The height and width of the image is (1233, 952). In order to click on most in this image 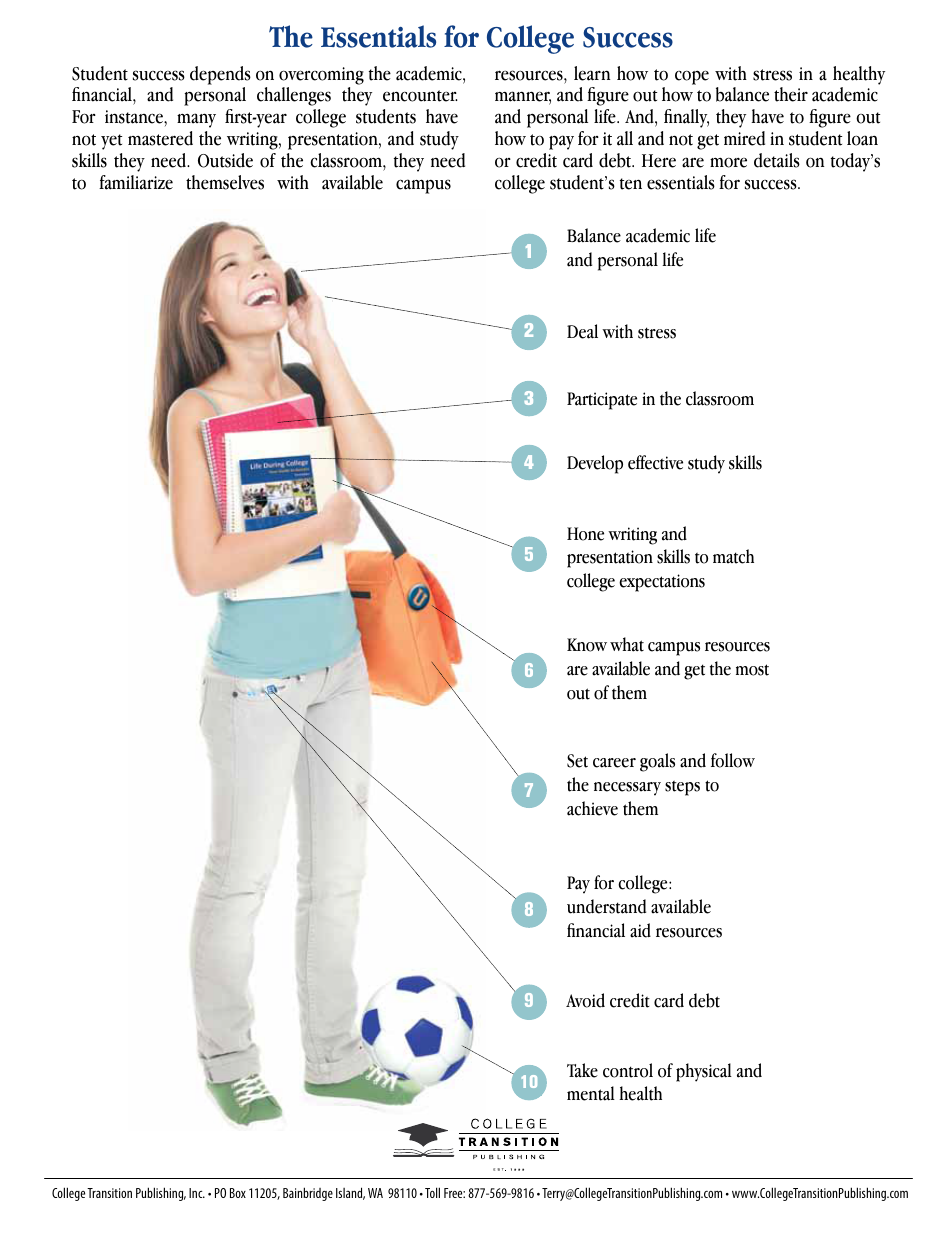, I will do `click(752, 670)`.
